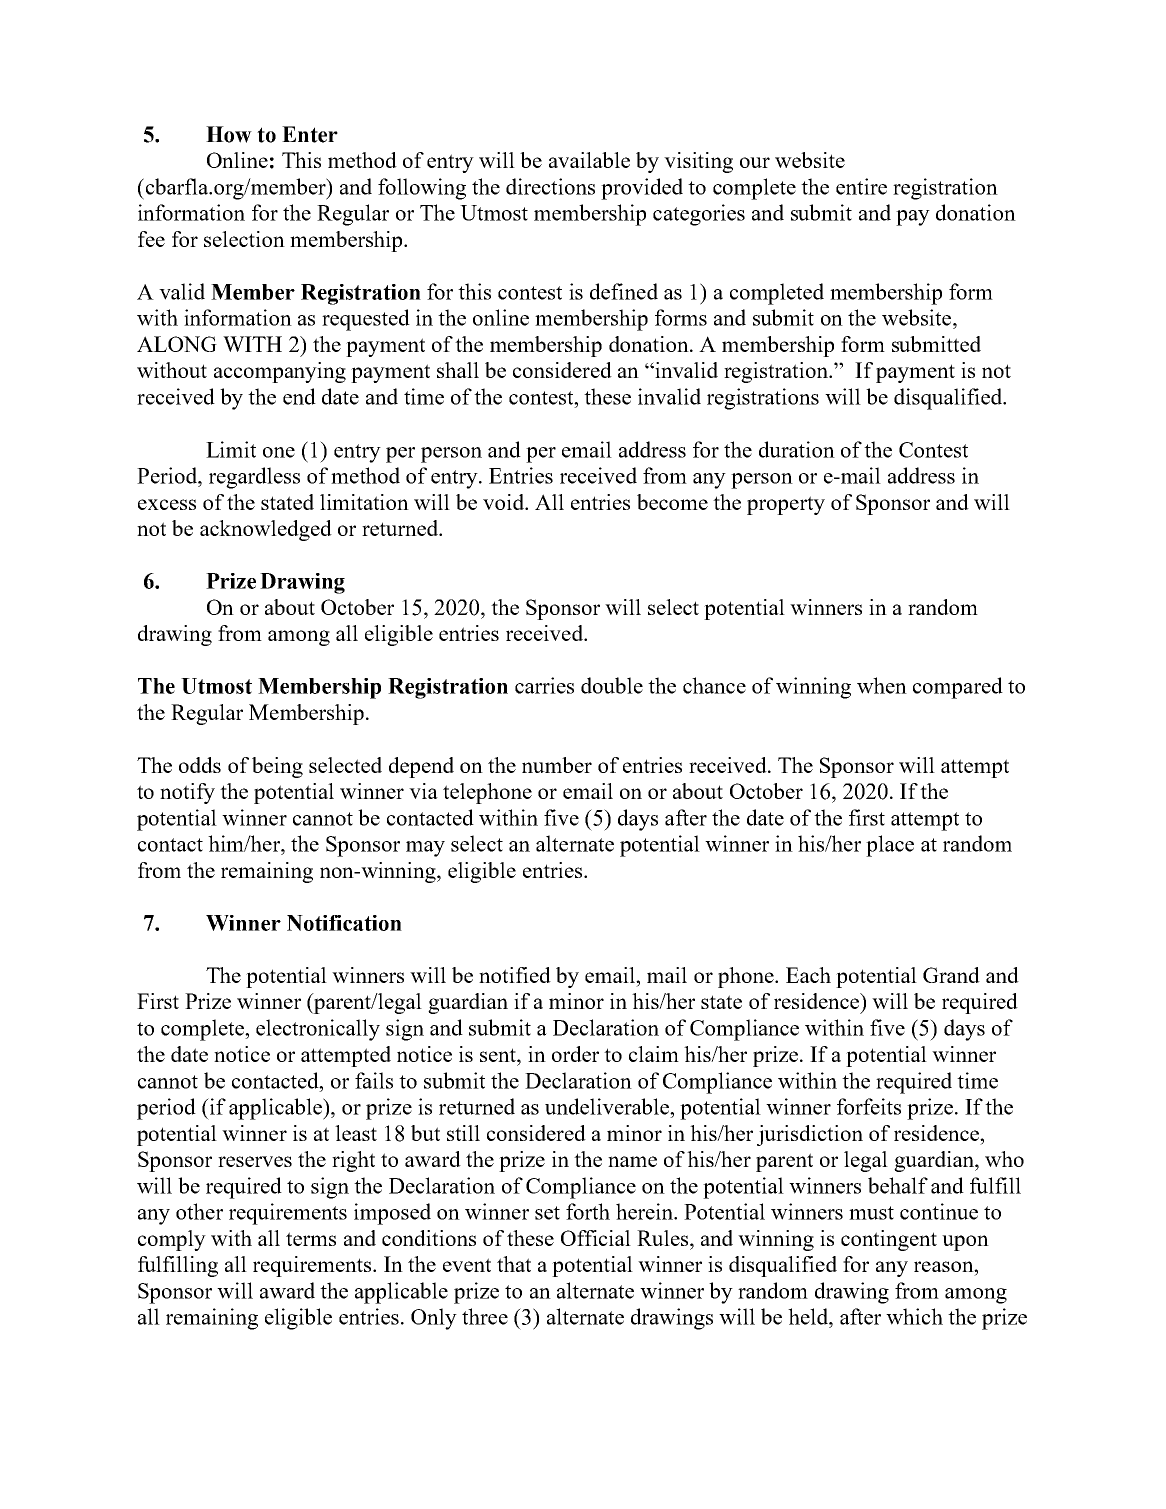  What do you see at coordinates (344, 923) in the screenshot?
I see `Notification` at bounding box center [344, 923].
